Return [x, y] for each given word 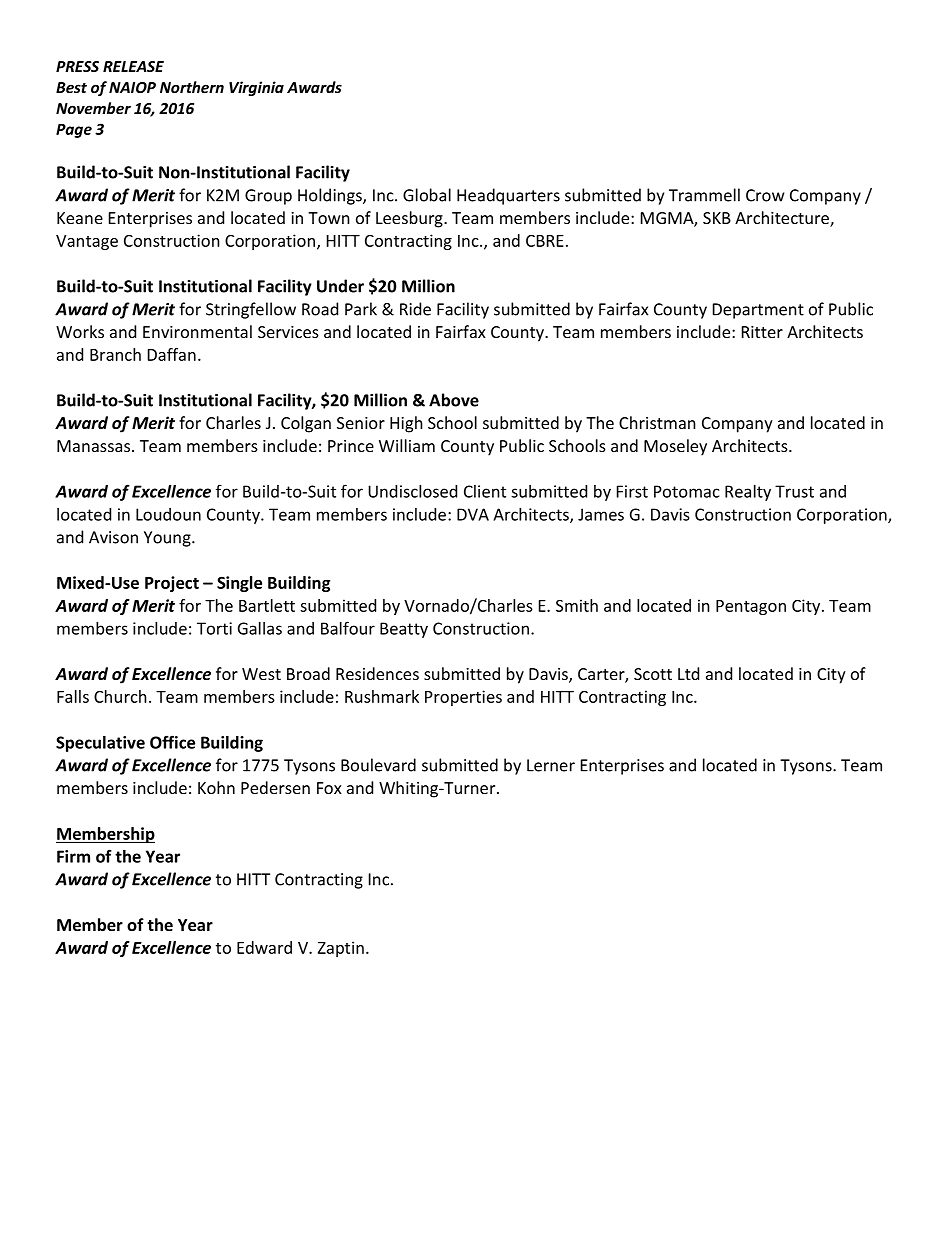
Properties [463, 698]
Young [168, 539]
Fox [329, 788]
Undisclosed [412, 491]
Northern [192, 87]
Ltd [688, 673]
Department [758, 311]
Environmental [197, 331]
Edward [264, 947]
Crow [765, 195]
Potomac [686, 491]
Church [120, 696]
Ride [415, 309]
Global [427, 195]
